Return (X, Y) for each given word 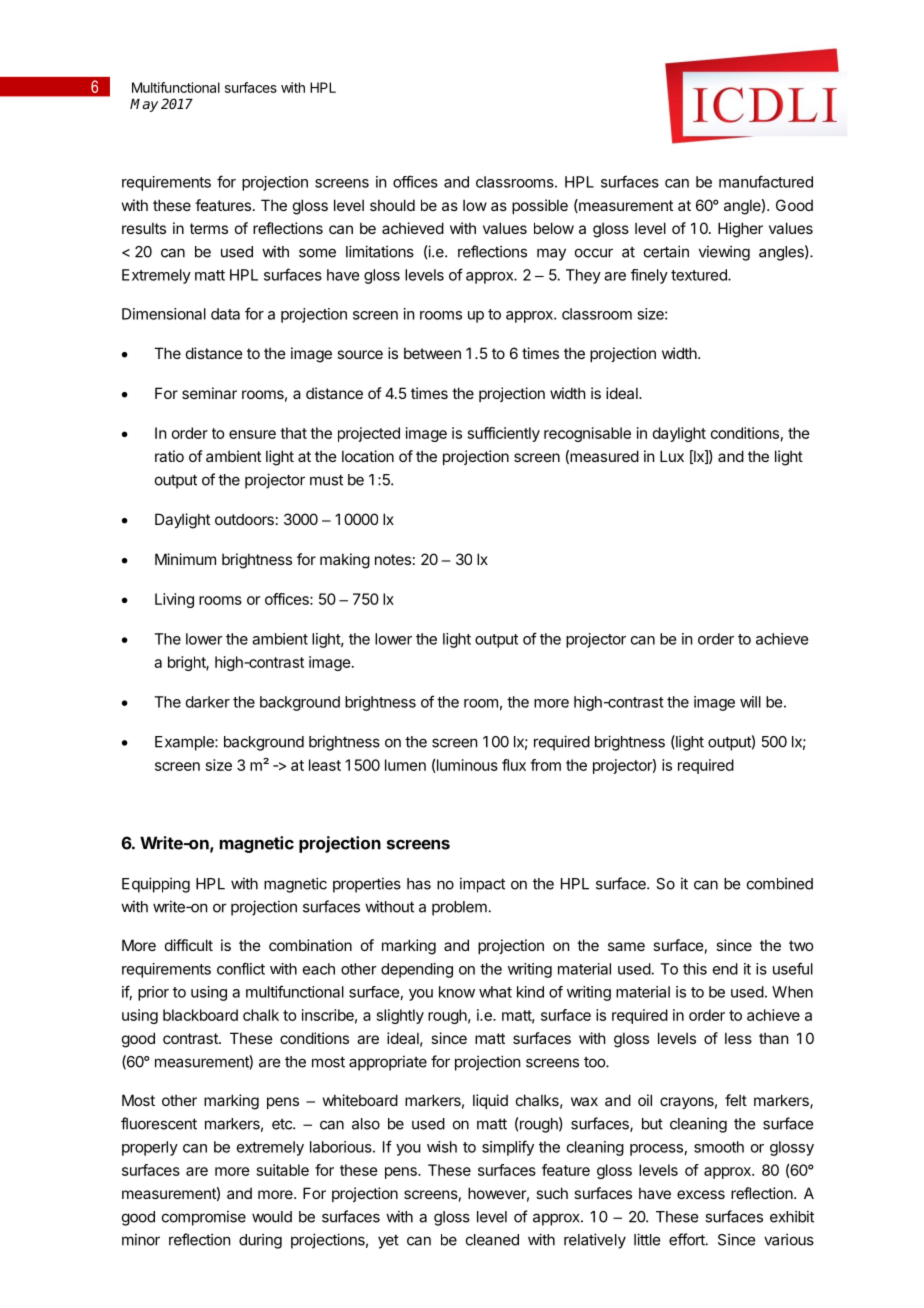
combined (780, 883)
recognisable (587, 434)
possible (540, 206)
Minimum (185, 559)
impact (482, 885)
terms (209, 228)
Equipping (156, 885)
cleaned (492, 1240)
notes (393, 559)
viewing (724, 253)
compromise (204, 1218)
